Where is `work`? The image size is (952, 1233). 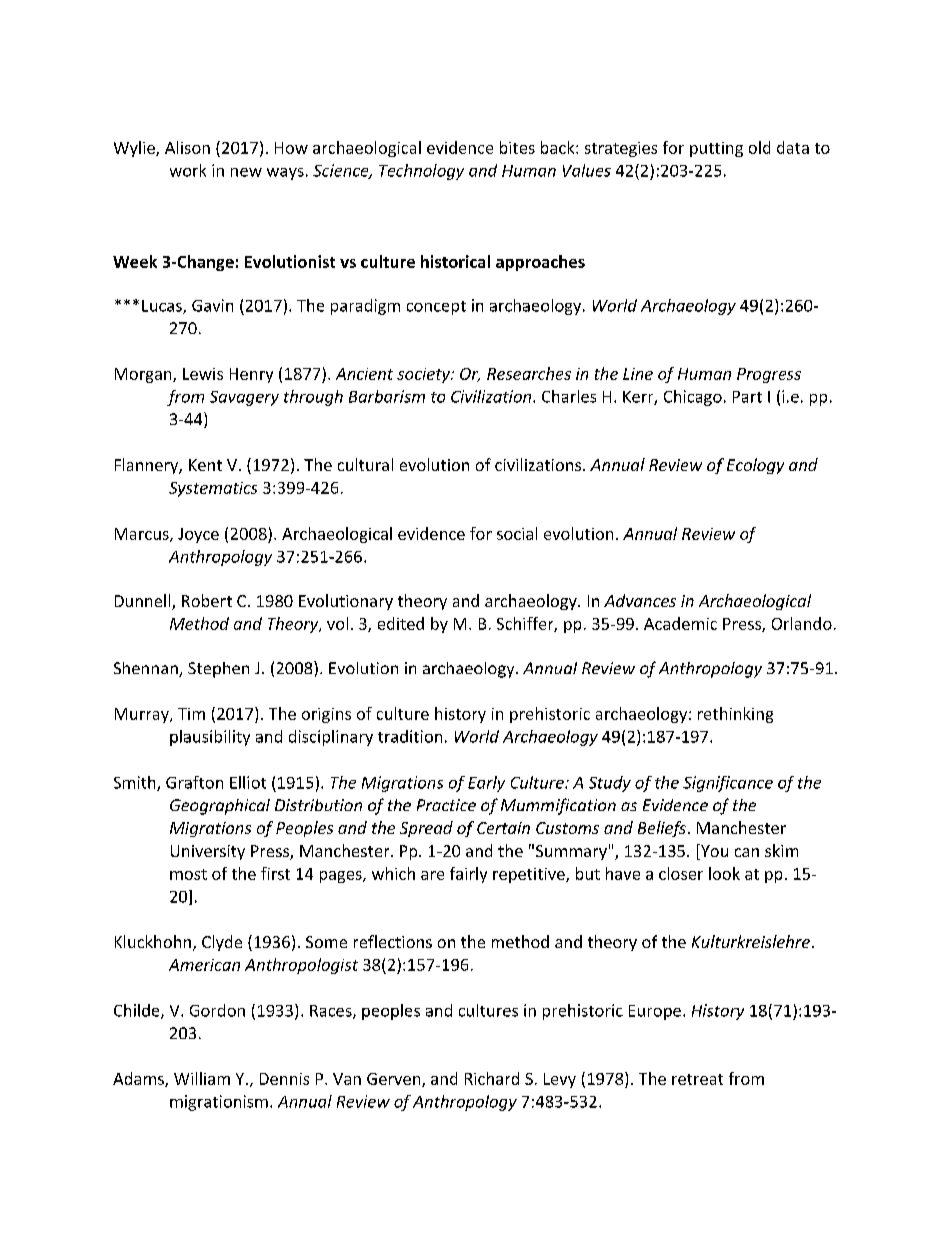 work is located at coordinates (188, 170).
